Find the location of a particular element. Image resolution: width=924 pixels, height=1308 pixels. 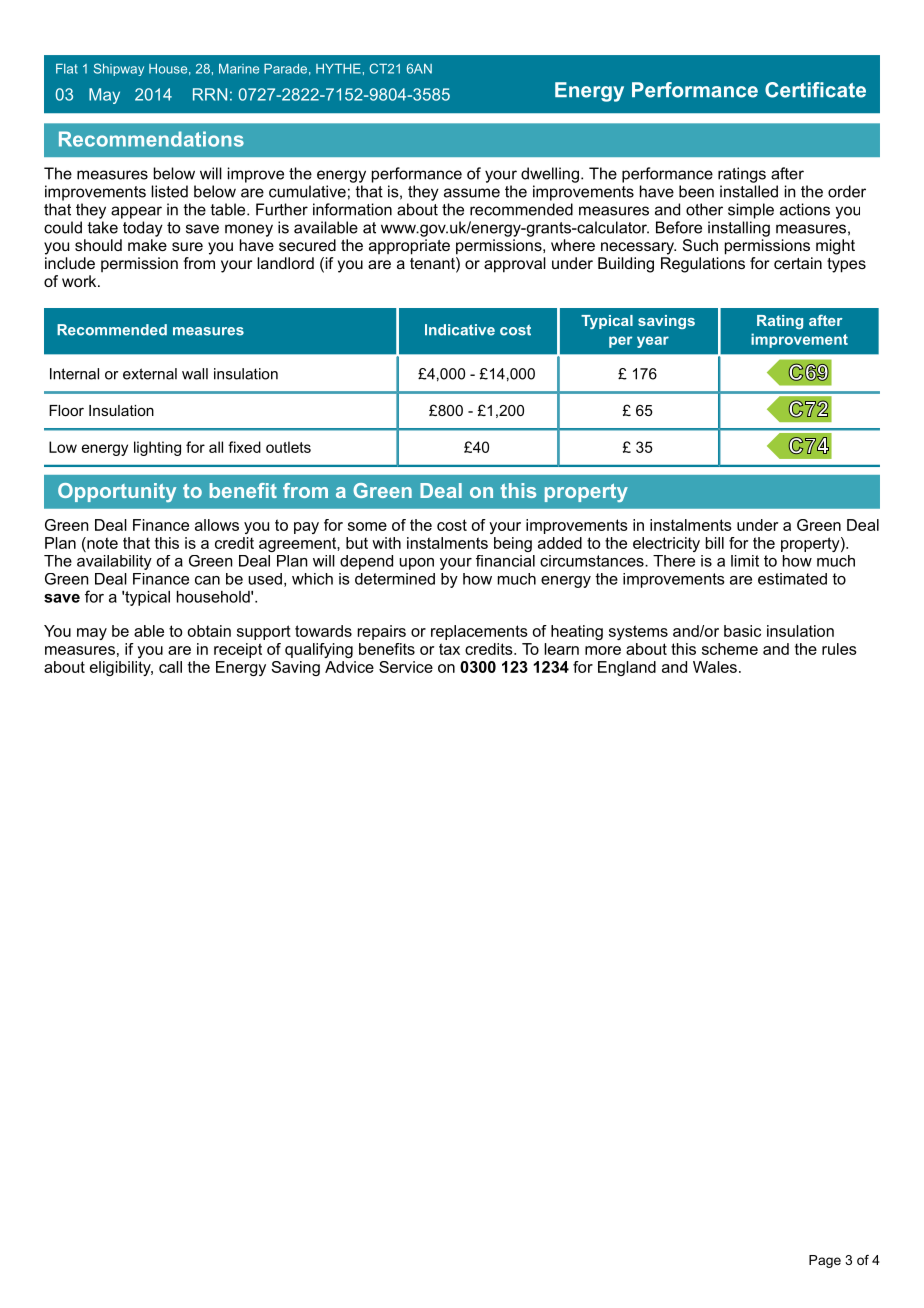

Service is located at coordinates (406, 667).
